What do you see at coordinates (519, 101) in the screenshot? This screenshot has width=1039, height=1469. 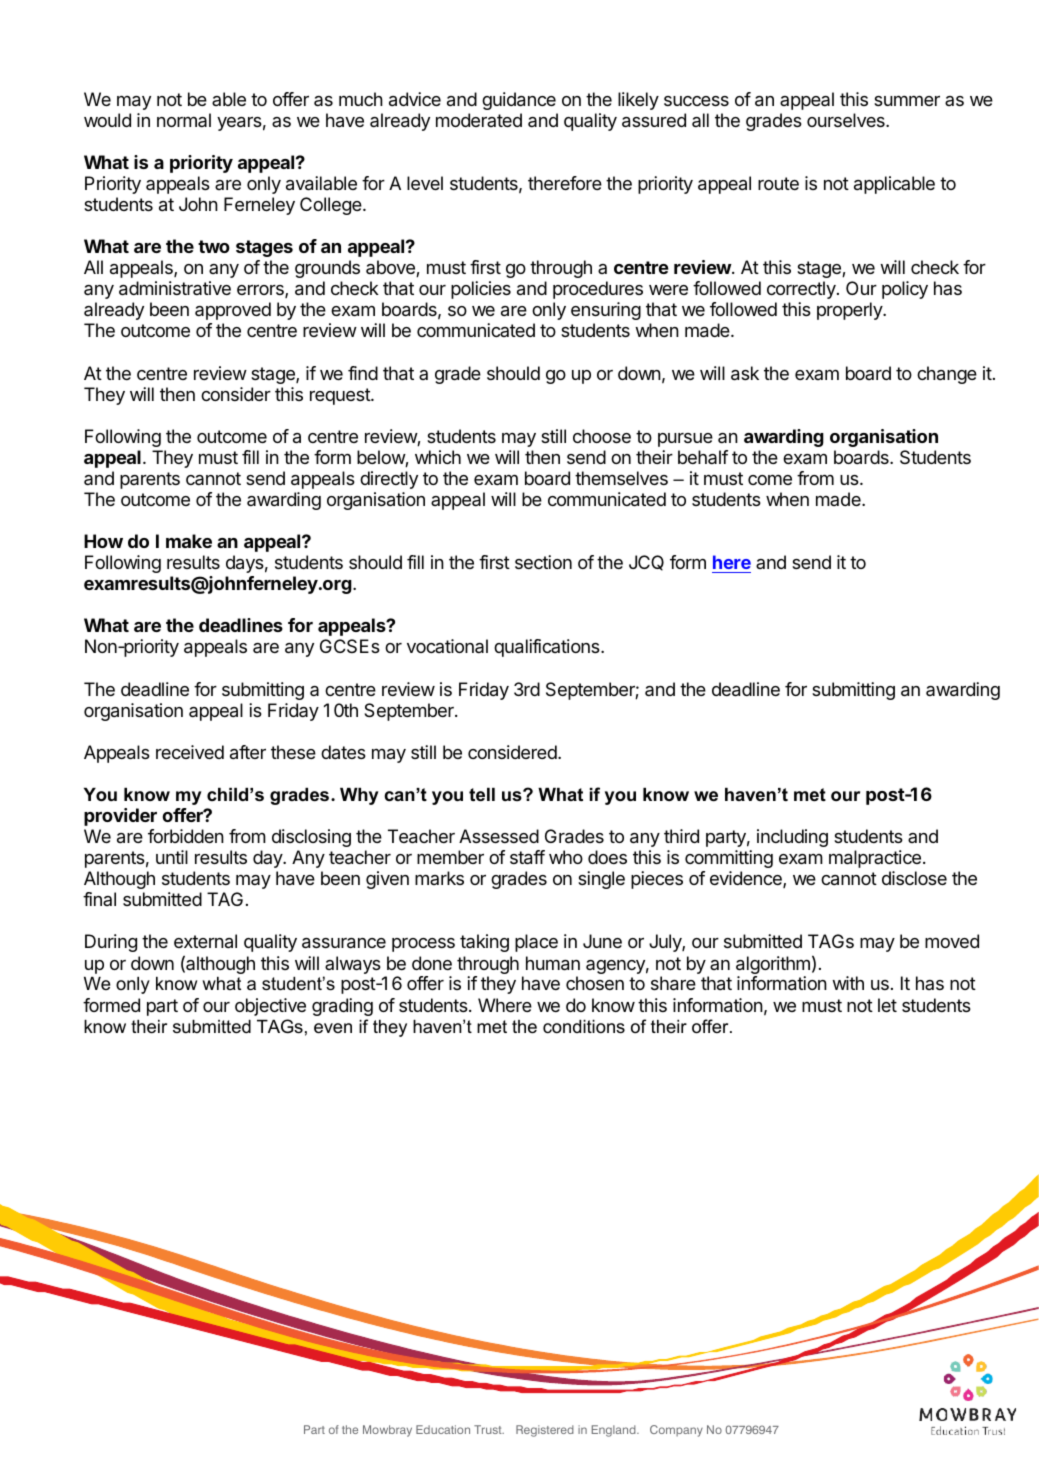 I see `guidance` at bounding box center [519, 101].
